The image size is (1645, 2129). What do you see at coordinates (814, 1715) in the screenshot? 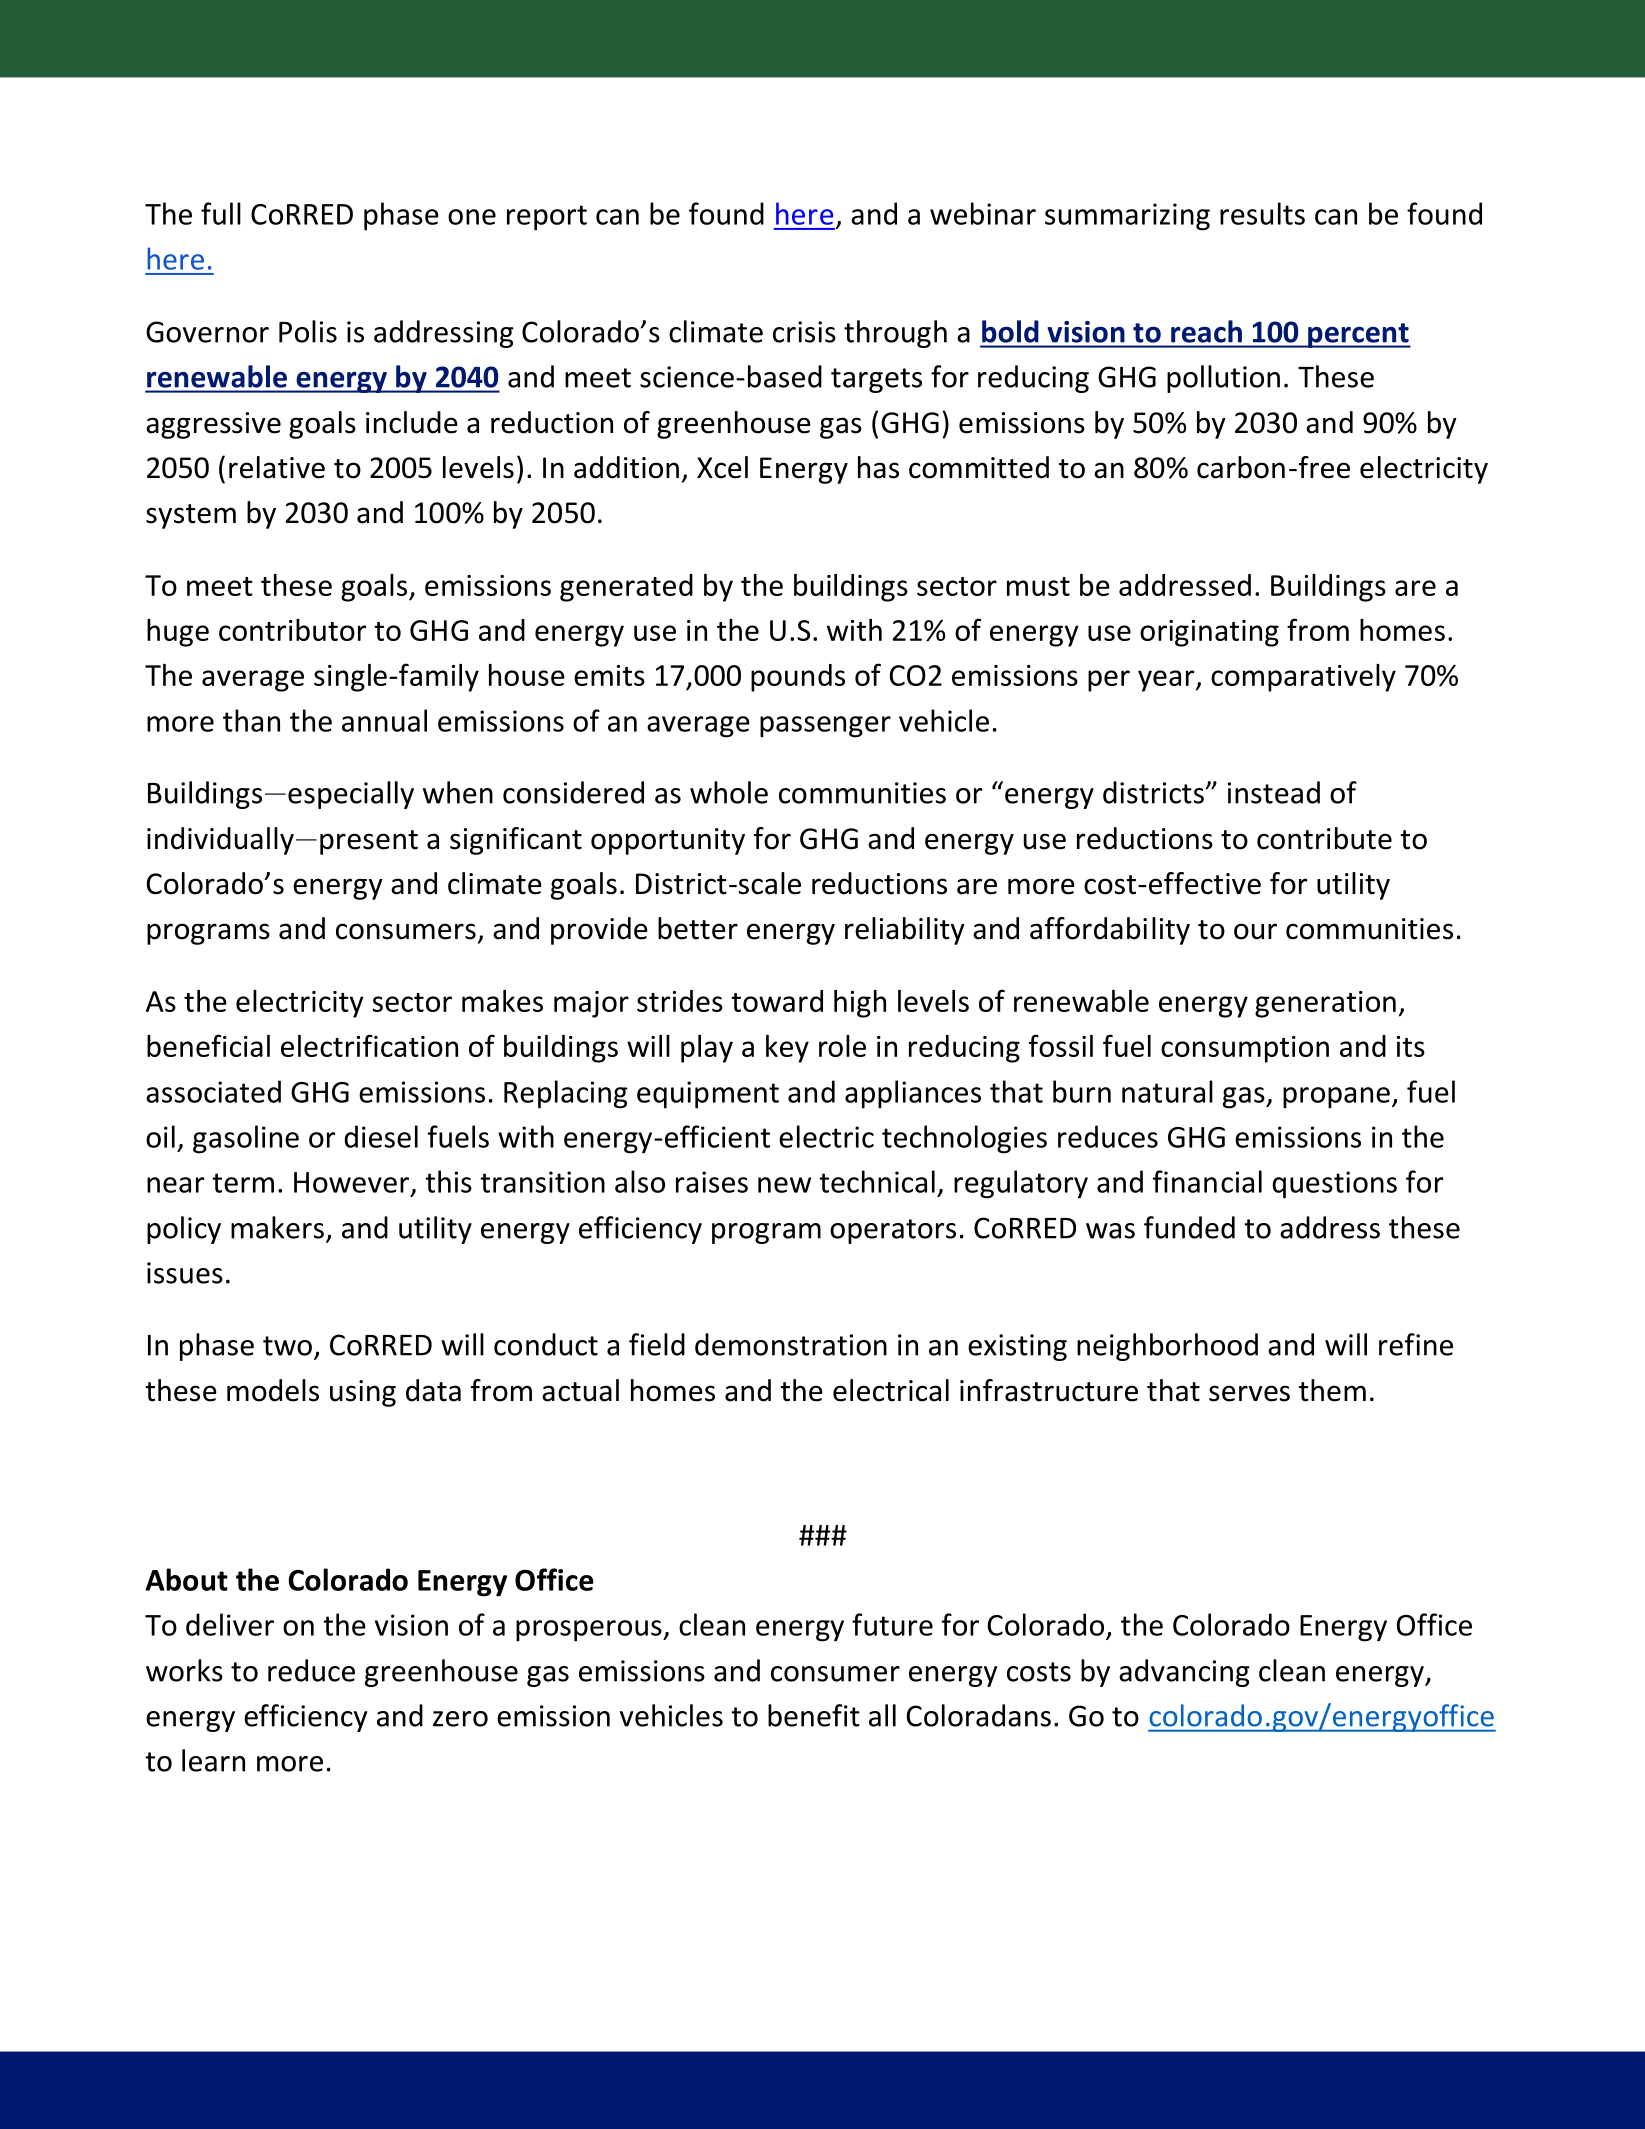
I see `benefit` at bounding box center [814, 1715].
